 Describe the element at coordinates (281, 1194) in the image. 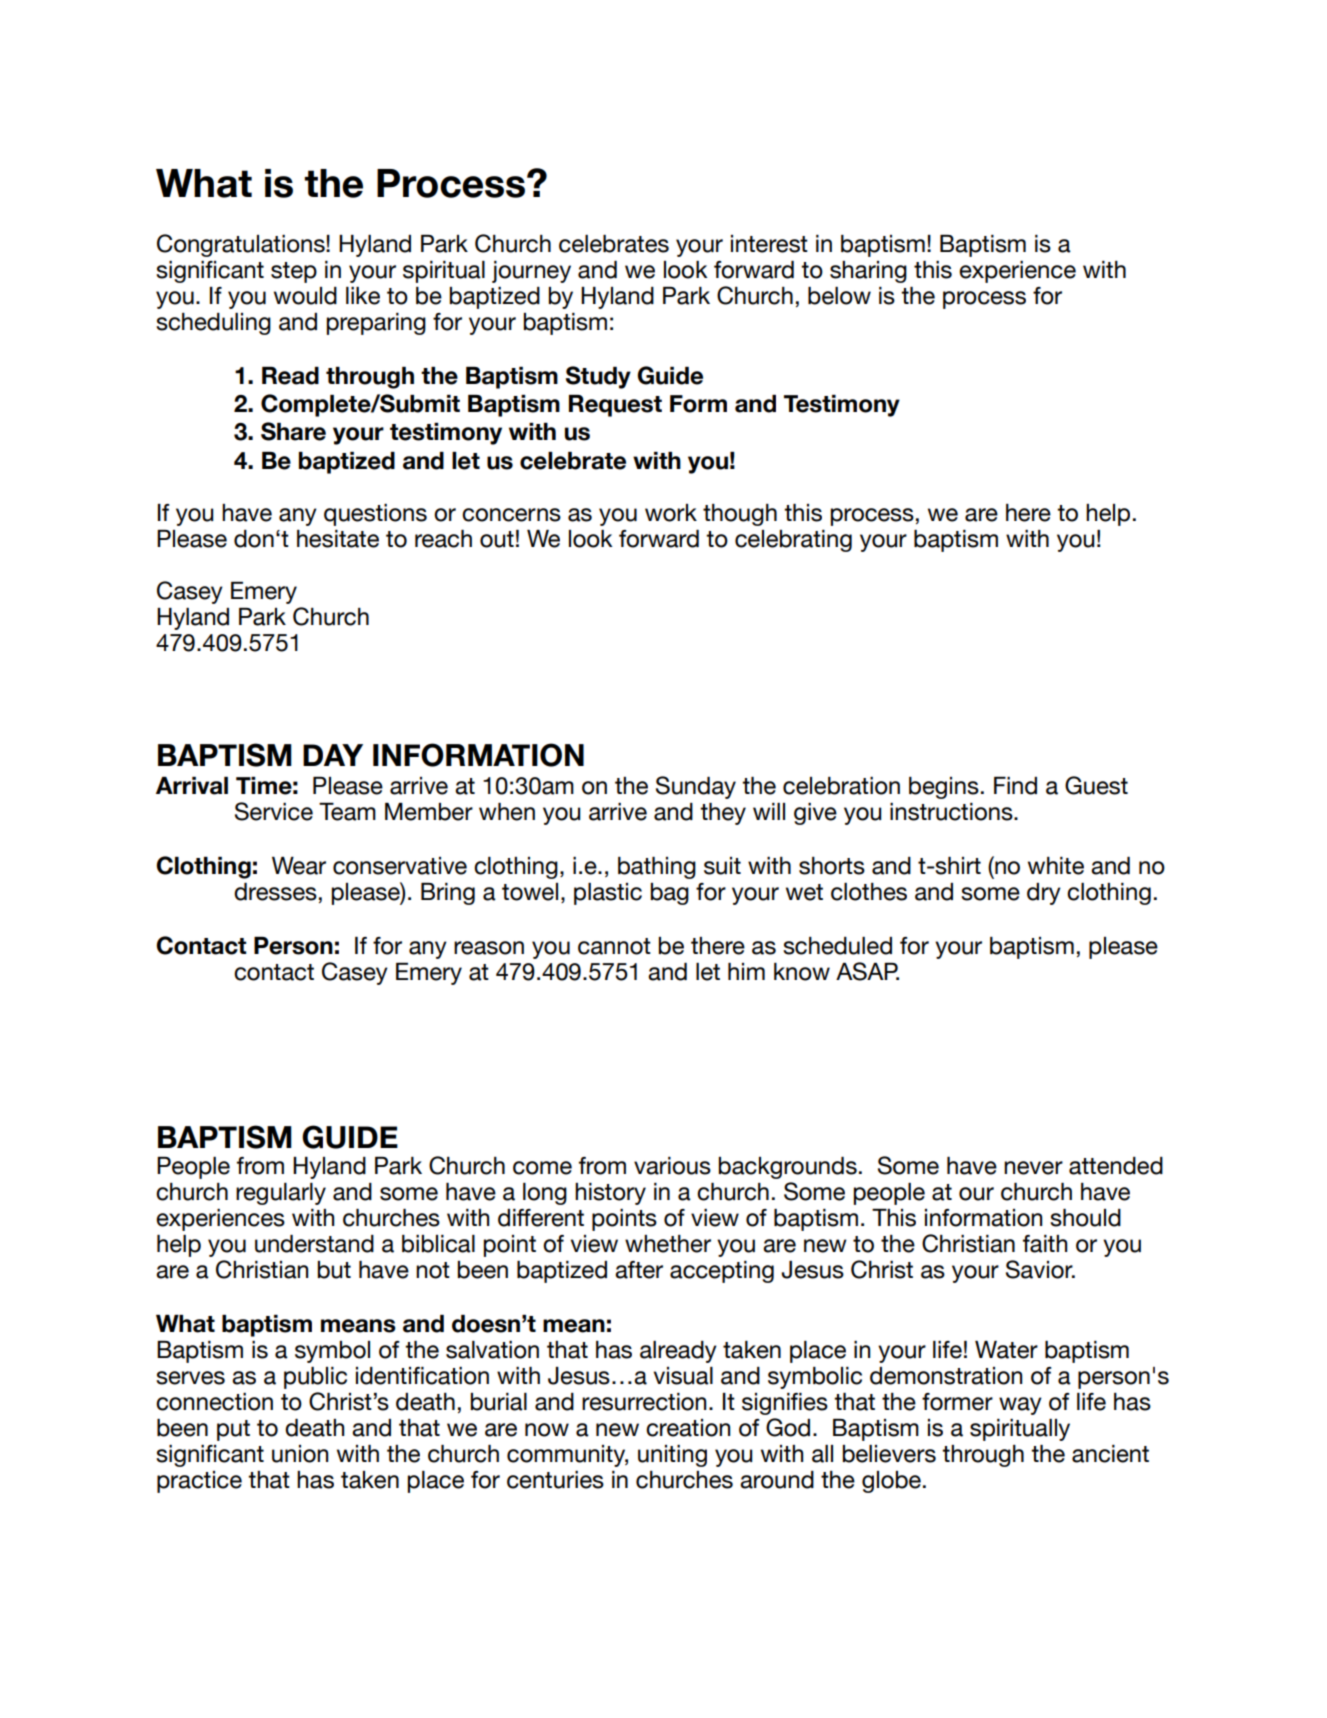

I see `regularly` at that location.
